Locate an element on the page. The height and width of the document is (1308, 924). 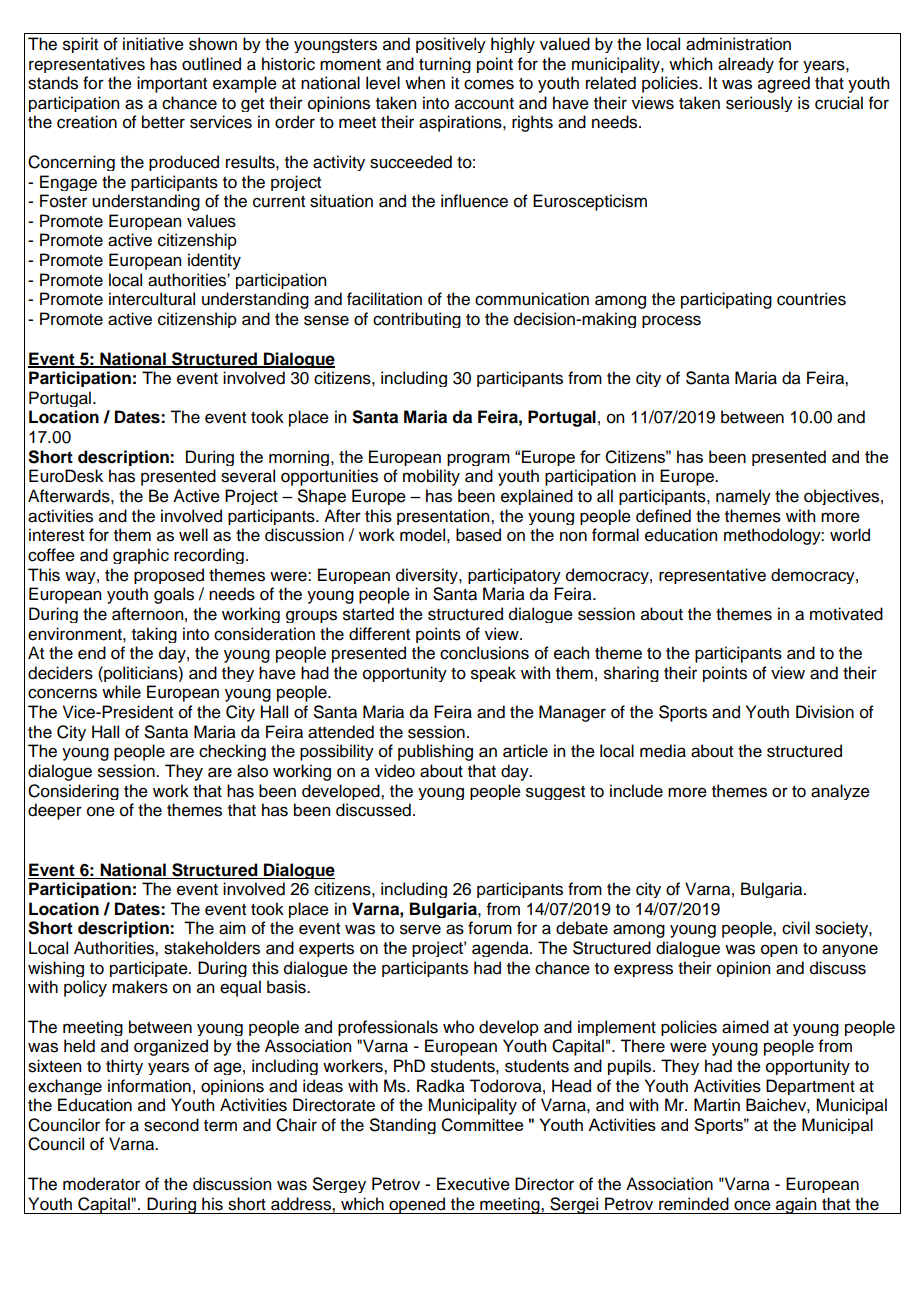
while is located at coordinates (121, 692).
